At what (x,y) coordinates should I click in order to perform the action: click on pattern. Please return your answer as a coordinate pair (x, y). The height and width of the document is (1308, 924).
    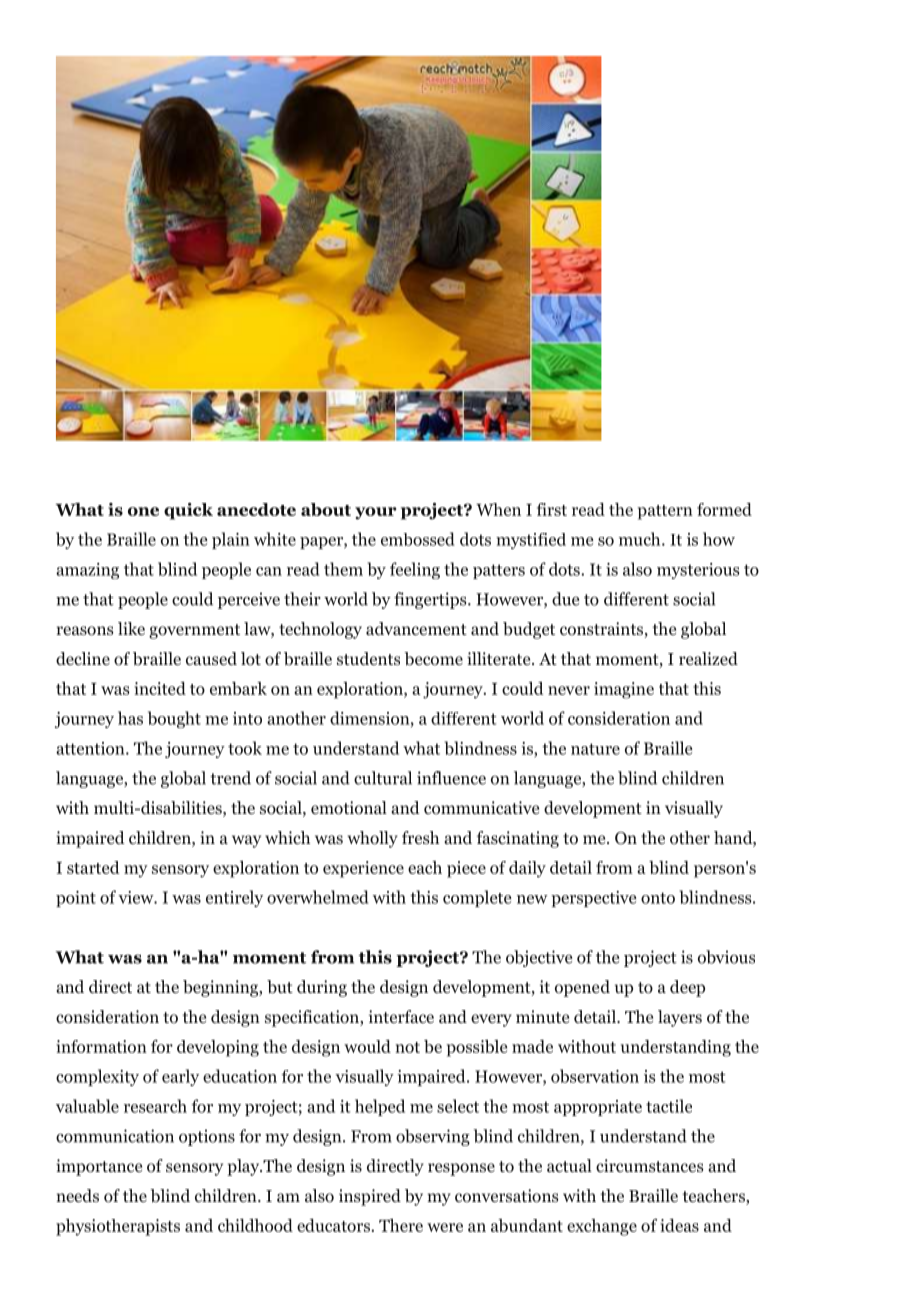
    Looking at the image, I should click on (665, 512).
